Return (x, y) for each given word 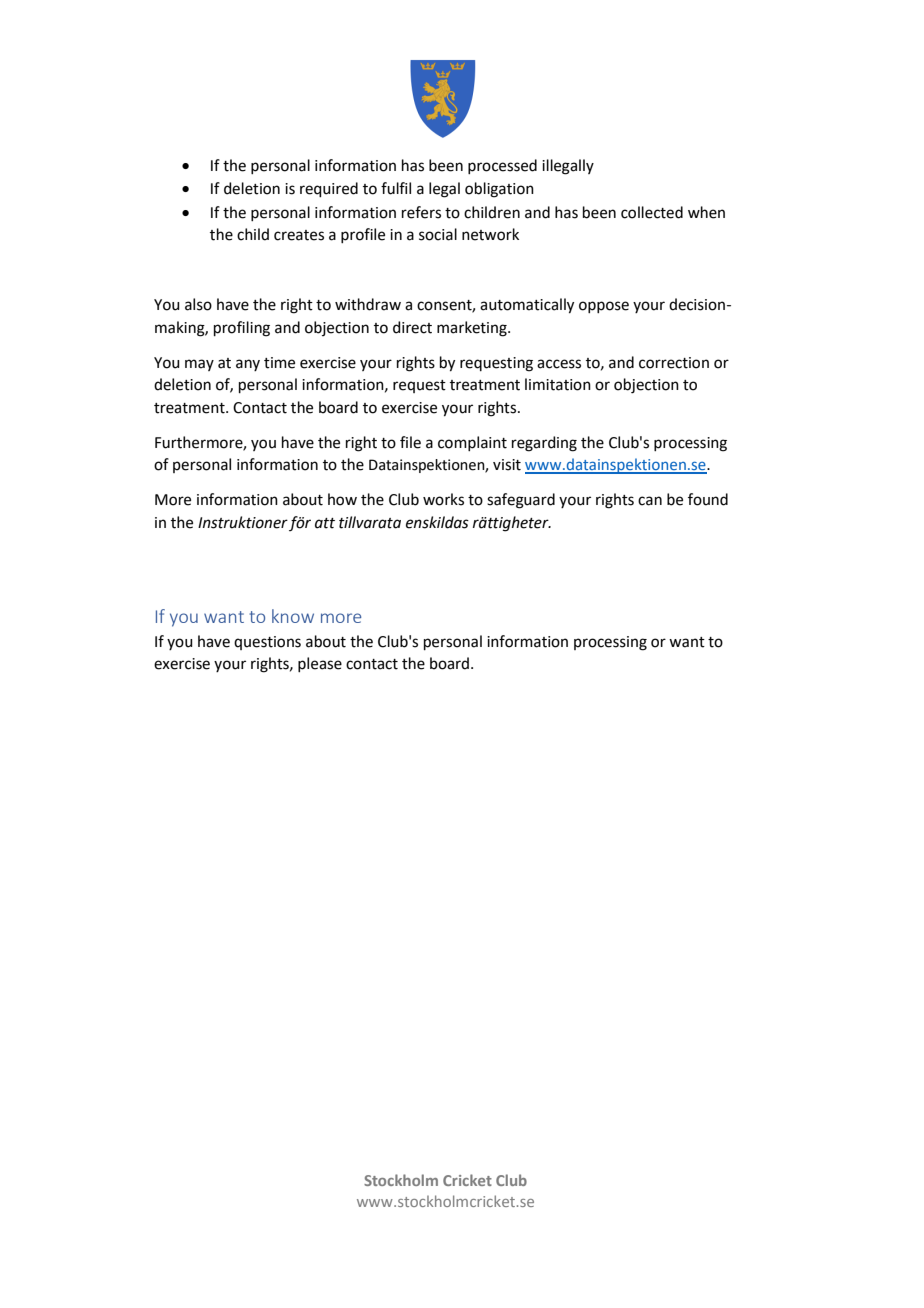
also (198, 304)
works (443, 499)
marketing (473, 329)
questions (267, 643)
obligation (499, 190)
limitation (558, 384)
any (248, 365)
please (320, 664)
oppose (604, 307)
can (650, 501)
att (325, 523)
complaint (472, 443)
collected (652, 212)
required (329, 189)
